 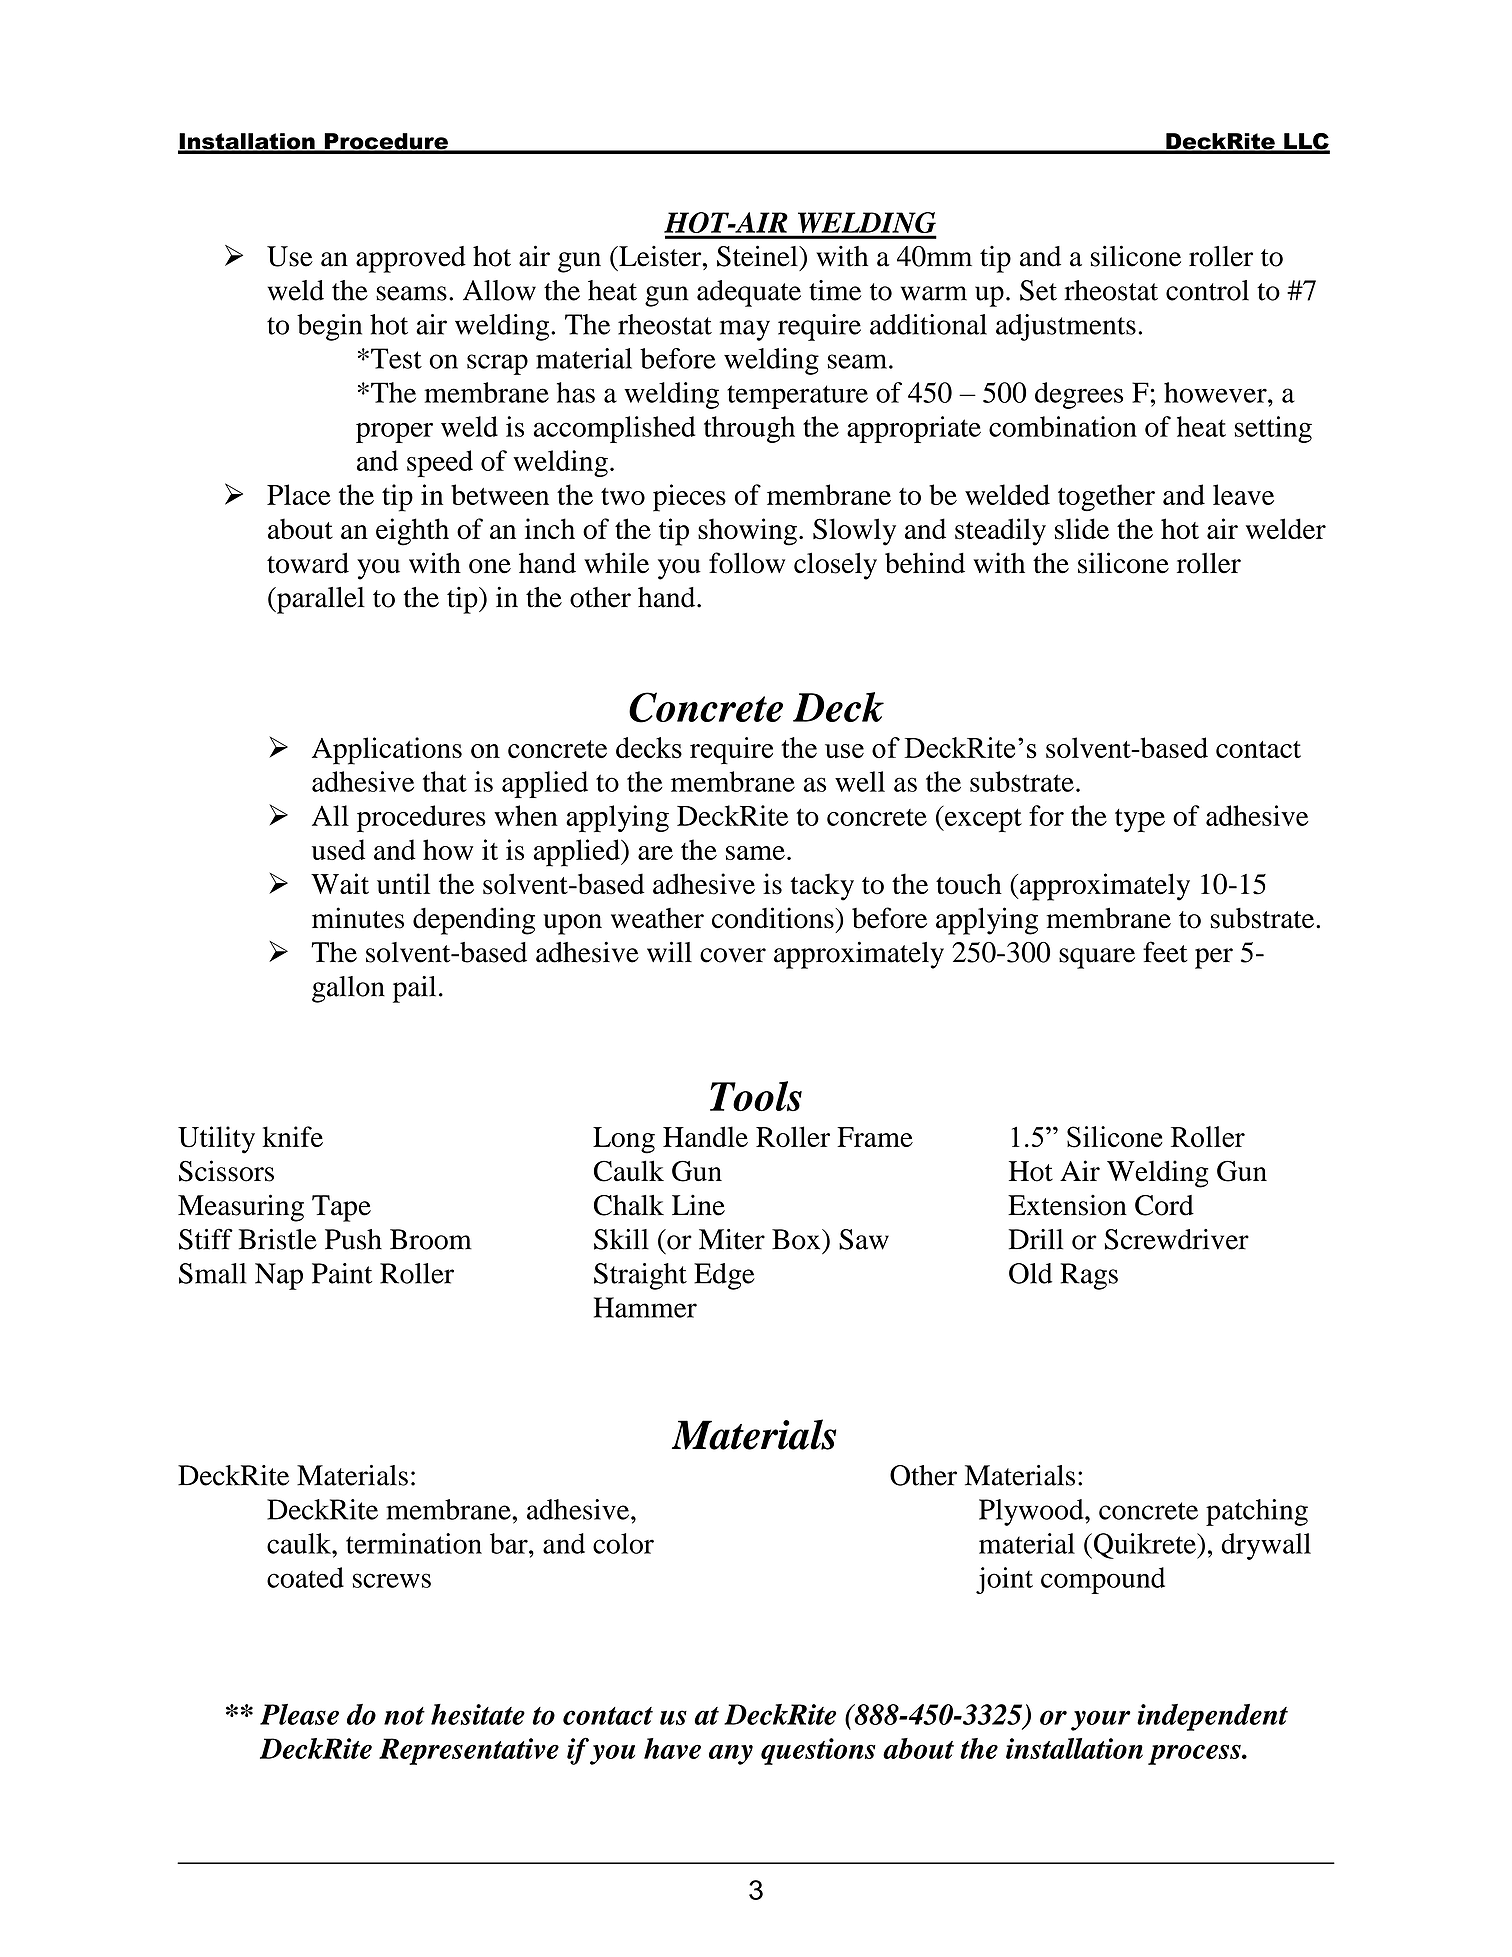 What do you see at coordinates (724, 1276) in the document?
I see `Edge` at bounding box center [724, 1276].
